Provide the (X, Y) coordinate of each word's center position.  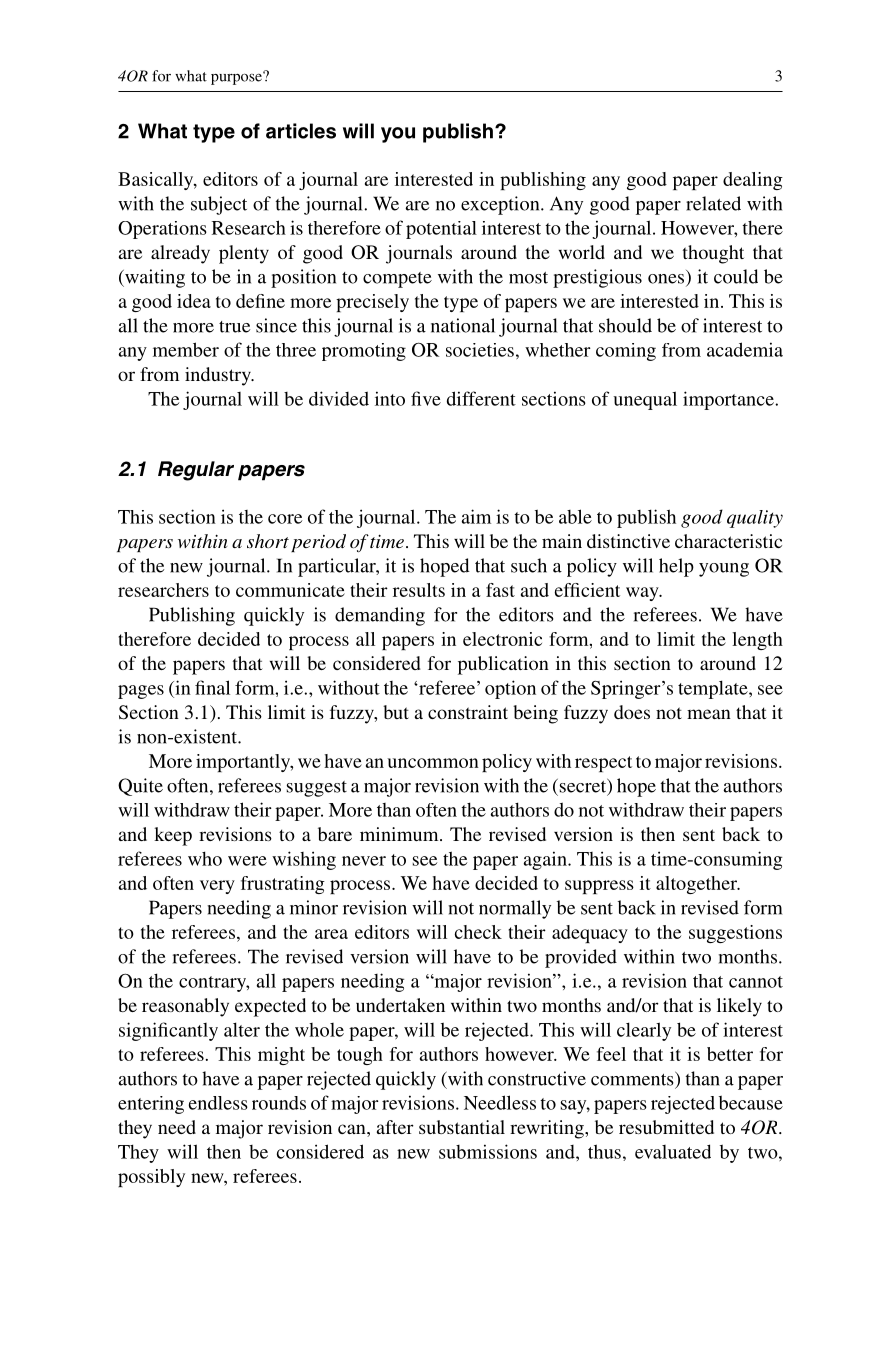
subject (219, 205)
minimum (400, 834)
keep (173, 836)
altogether (698, 885)
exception (501, 205)
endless (218, 1103)
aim (476, 516)
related (713, 203)
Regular (196, 471)
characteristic (728, 541)
